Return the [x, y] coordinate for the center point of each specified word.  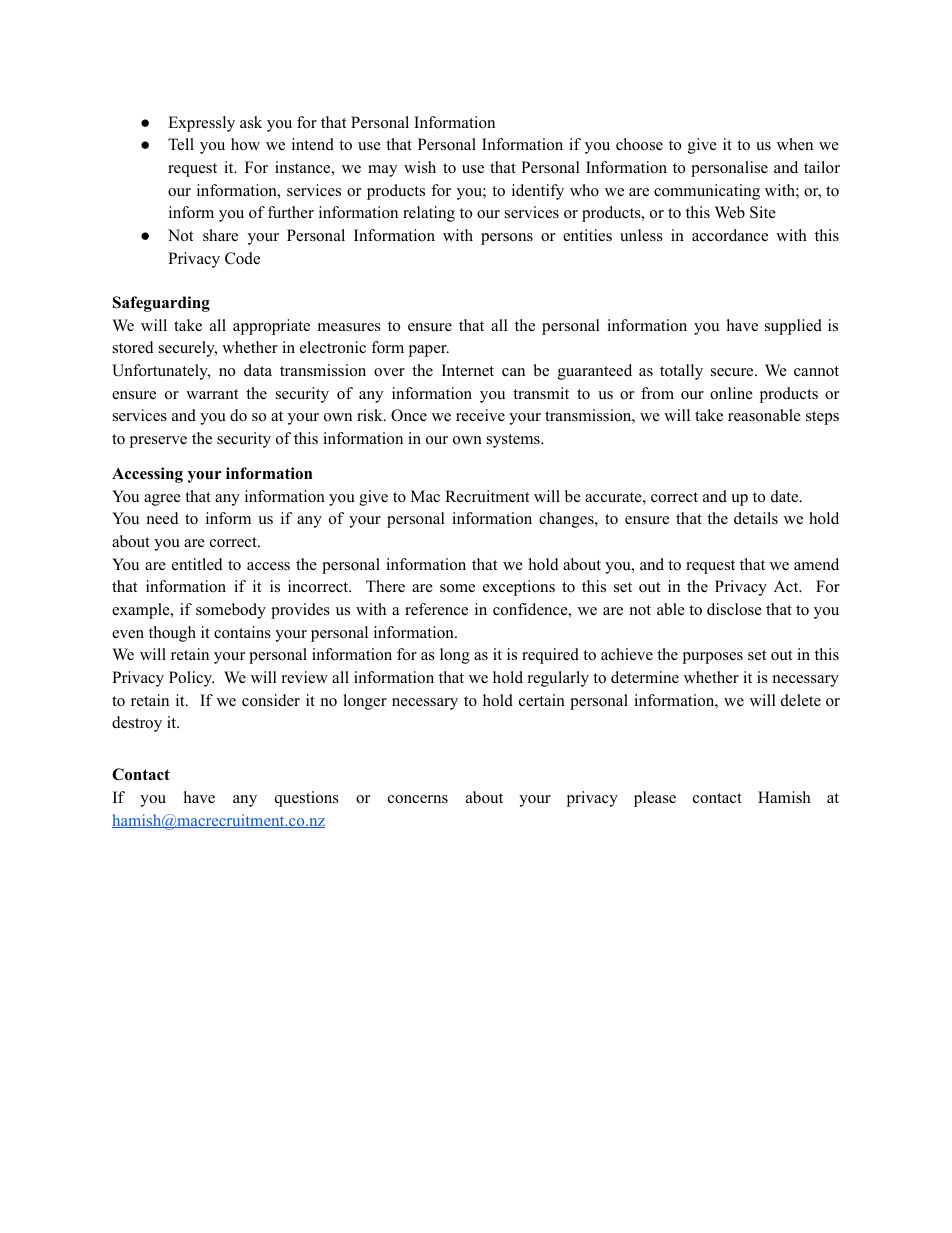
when [795, 144]
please [655, 799]
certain [542, 700]
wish [420, 167]
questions [307, 799]
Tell [181, 144]
